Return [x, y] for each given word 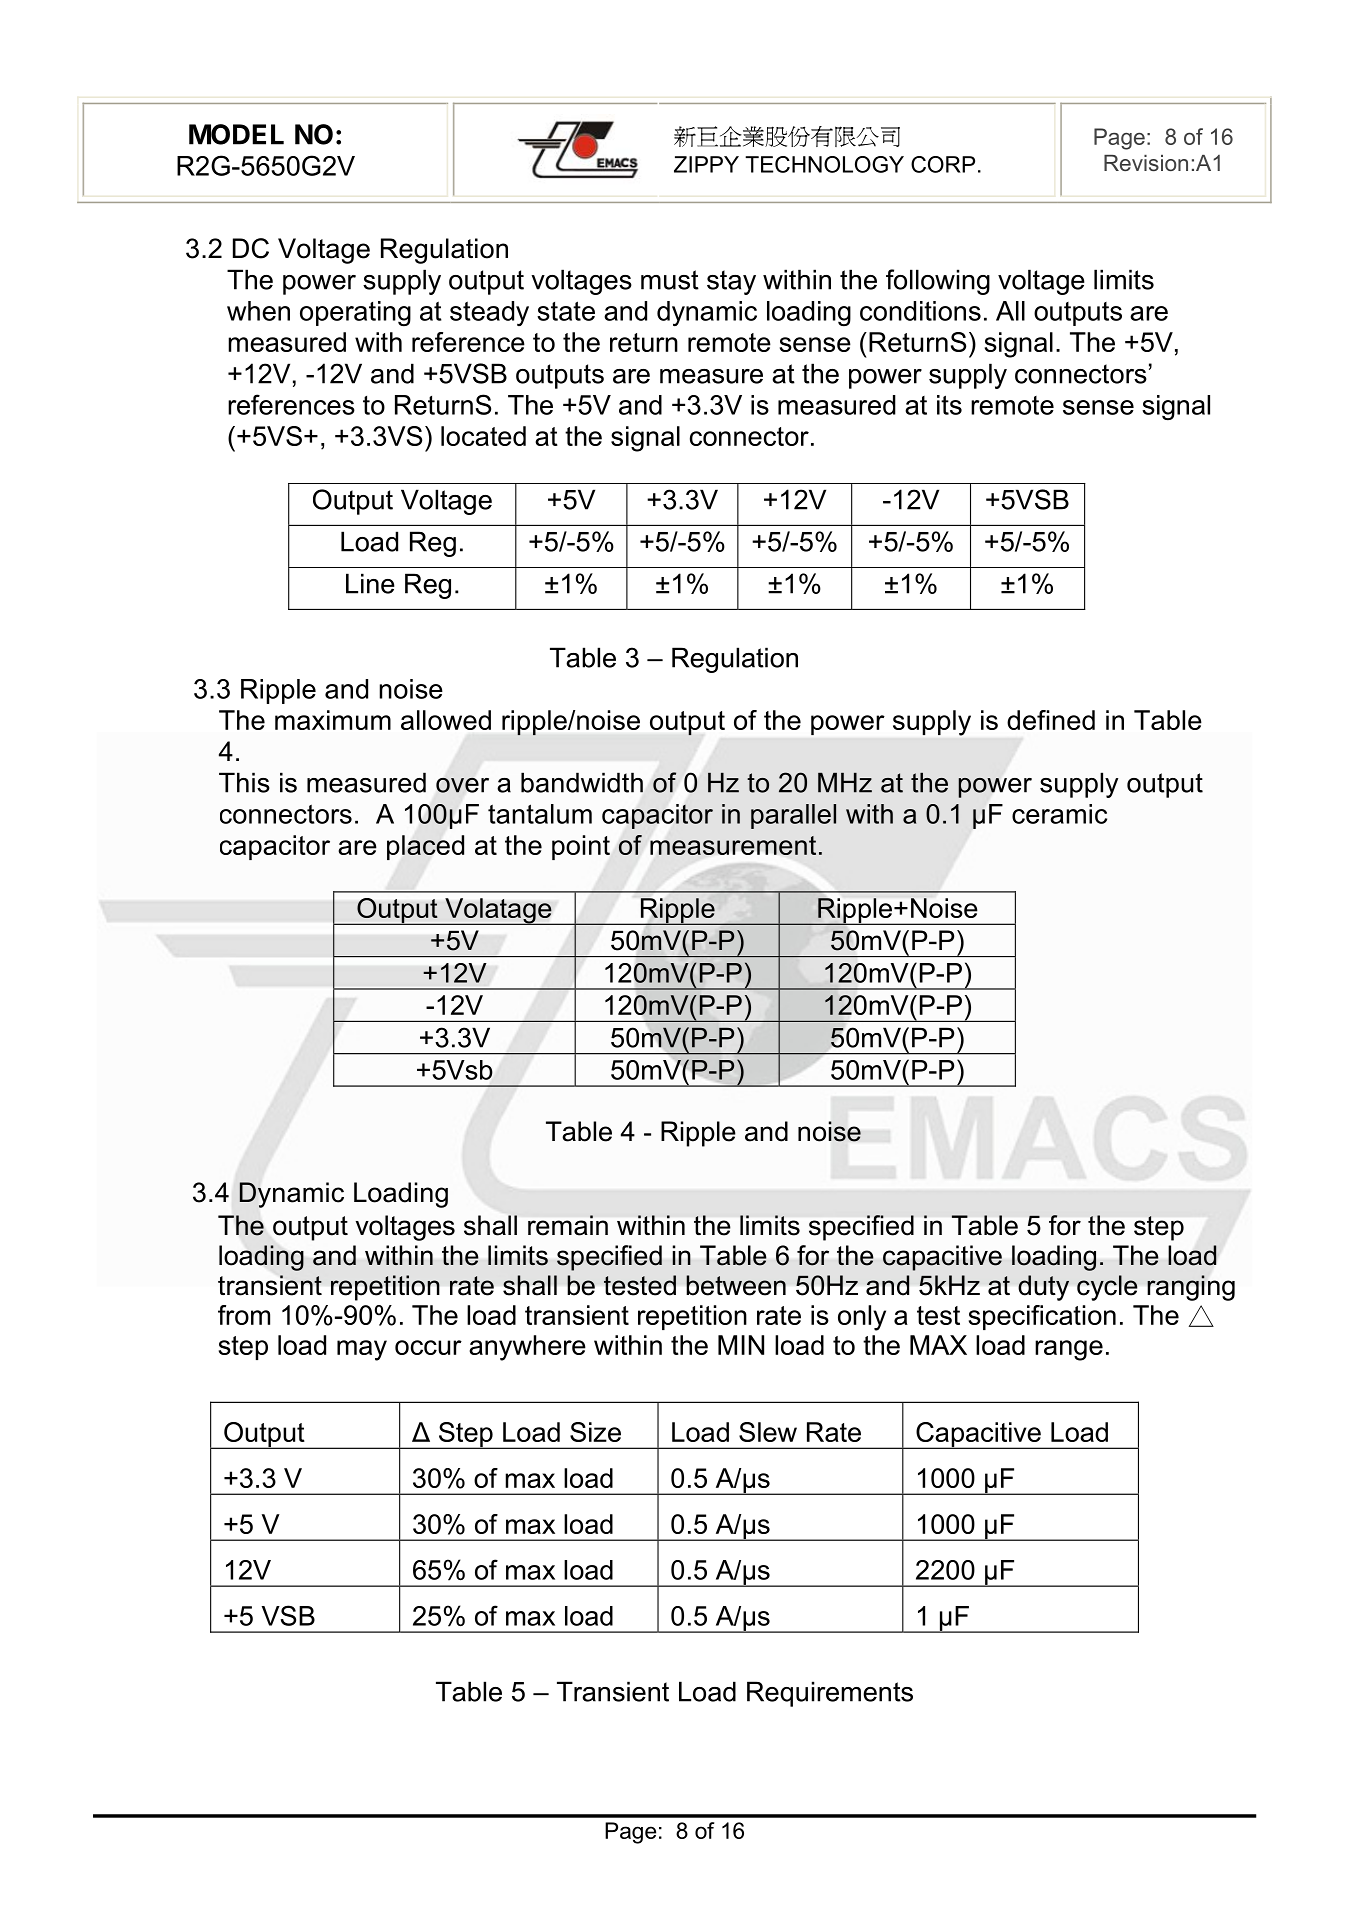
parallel [793, 816]
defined [1051, 720]
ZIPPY [706, 164]
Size [595, 1432]
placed [425, 847]
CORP [943, 164]
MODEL [236, 134]
